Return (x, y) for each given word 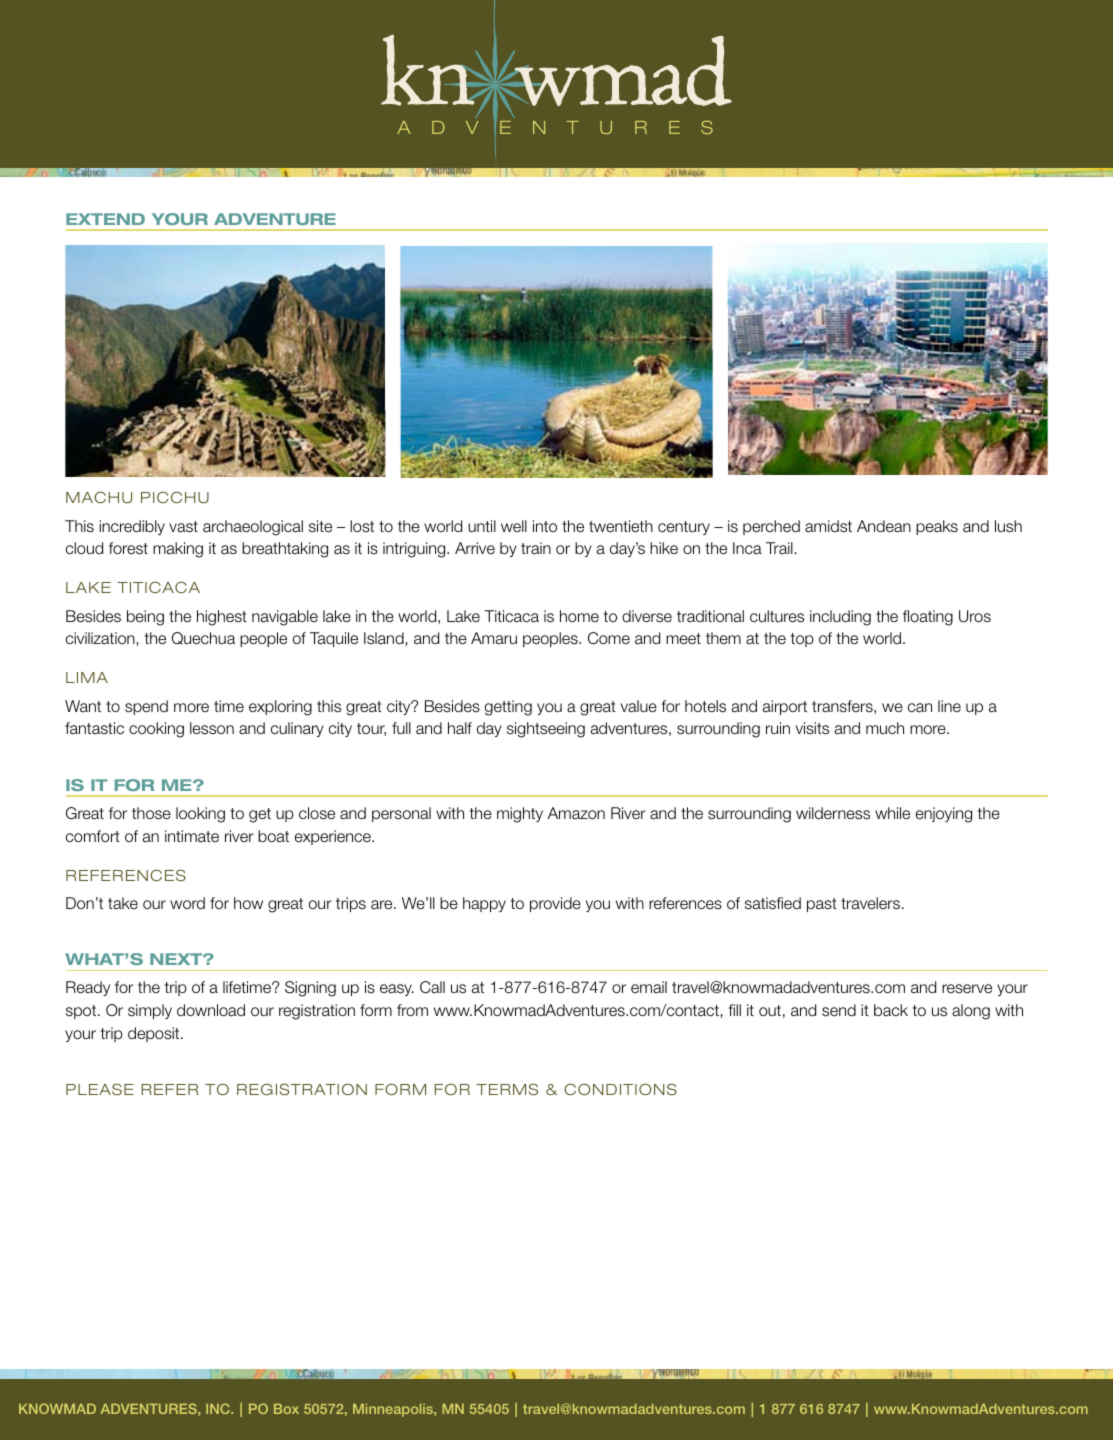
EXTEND (105, 219)
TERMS (507, 1089)
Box (286, 1409)
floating (928, 618)
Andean (884, 526)
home (579, 616)
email (649, 987)
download (211, 1010)
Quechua (203, 638)
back (891, 1010)
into (545, 526)
